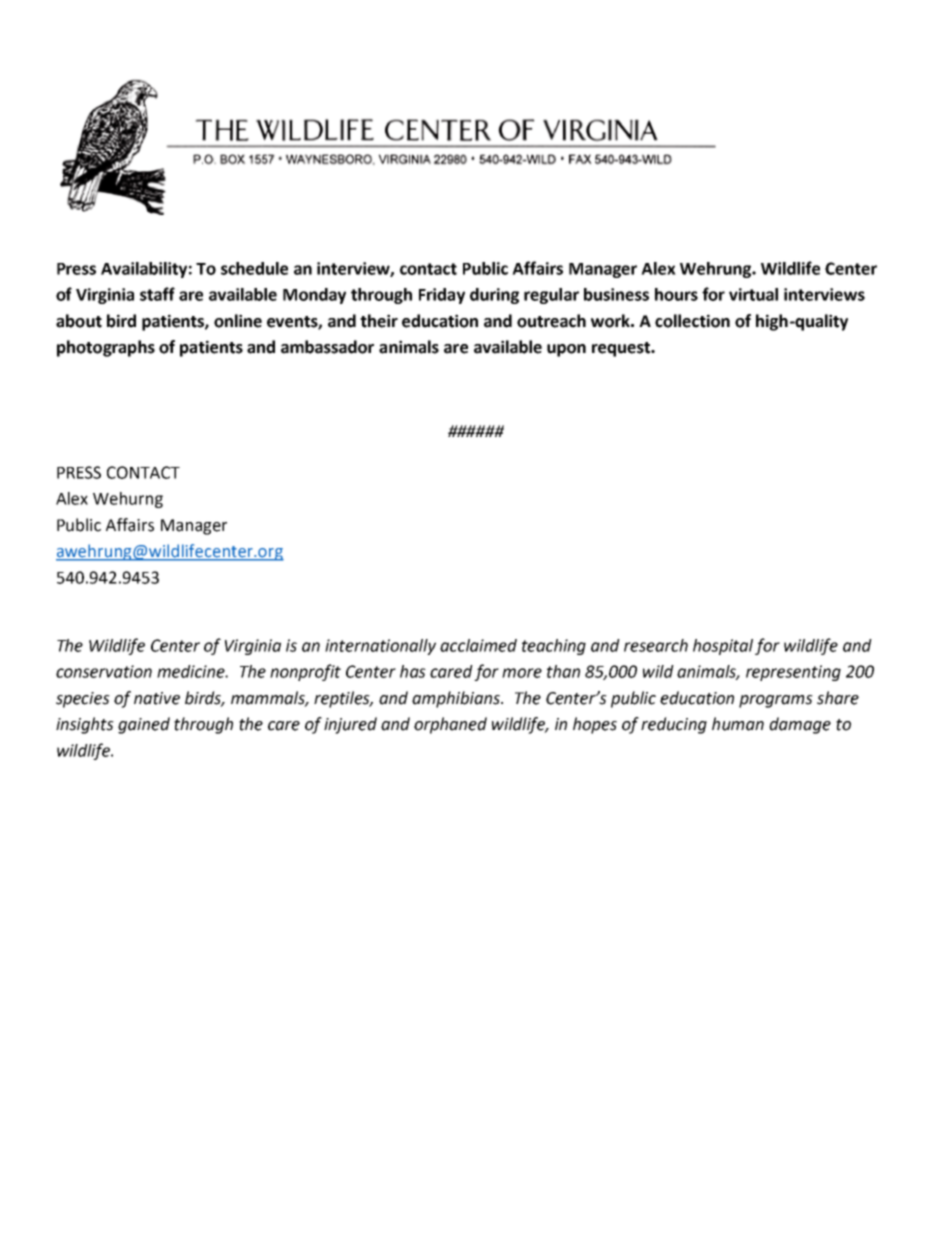 The height and width of the screenshot is (1233, 952). I want to click on Friday, so click(442, 296).
